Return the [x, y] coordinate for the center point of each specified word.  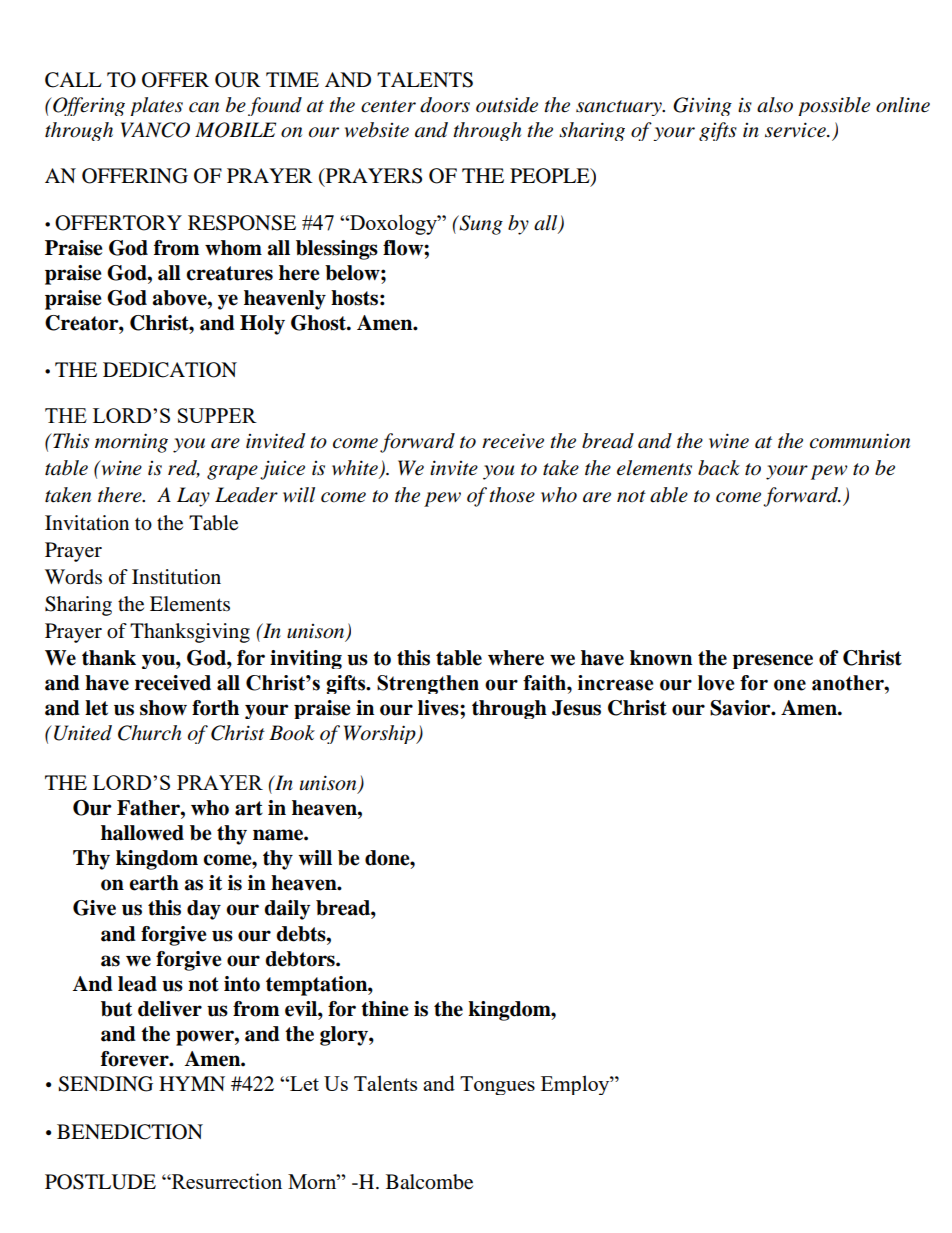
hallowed [142, 833]
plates [156, 106]
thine [385, 1009]
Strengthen [428, 684]
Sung [480, 225]
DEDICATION [170, 370]
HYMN [192, 1083]
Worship [381, 734]
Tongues [497, 1085]
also [775, 105]
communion [860, 441]
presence [772, 661]
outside [507, 105]
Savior [741, 708]
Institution [176, 577]
